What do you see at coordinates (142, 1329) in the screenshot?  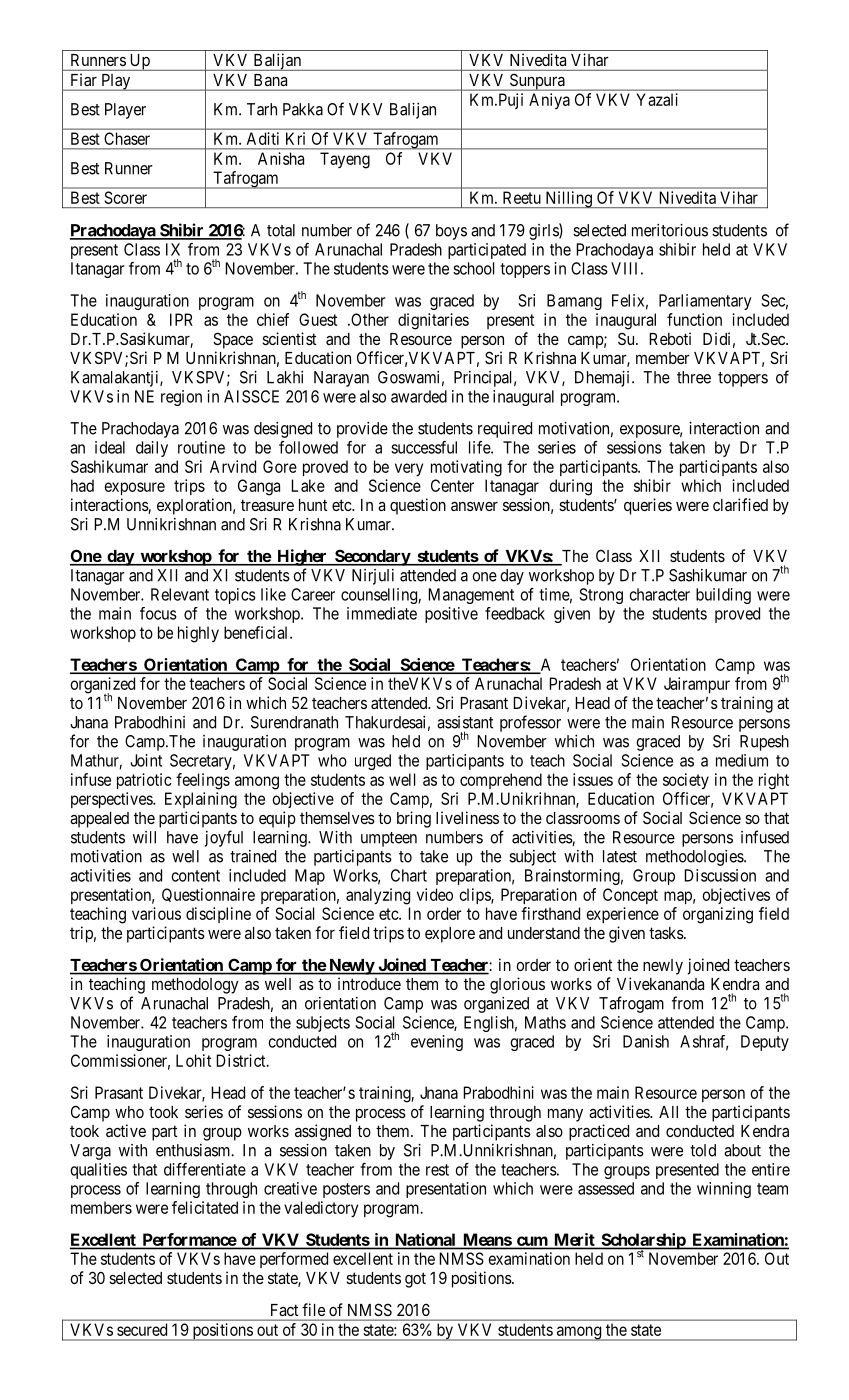 I see `secured` at bounding box center [142, 1329].
